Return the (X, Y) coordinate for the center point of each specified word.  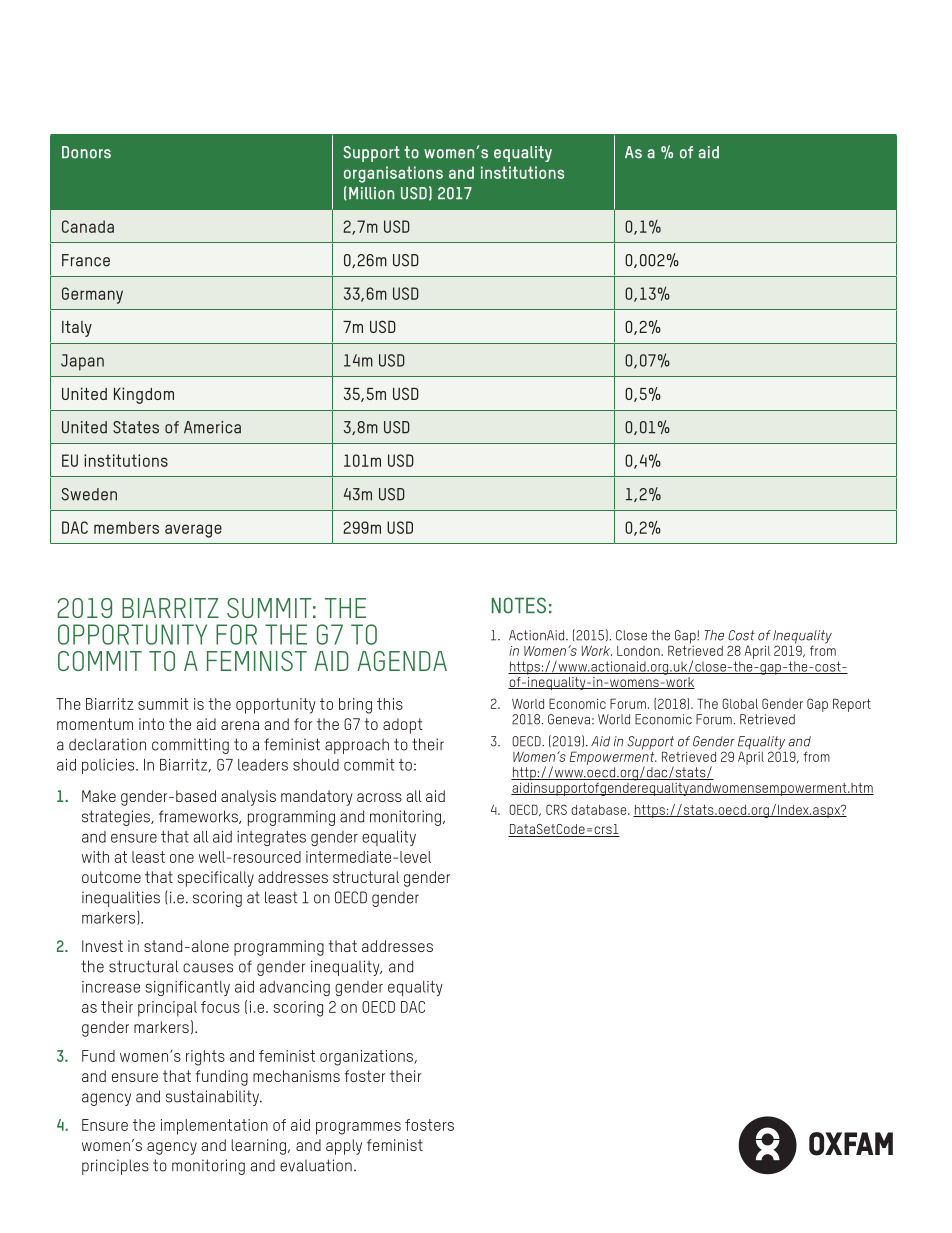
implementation (214, 1127)
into (151, 724)
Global (740, 703)
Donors (86, 152)
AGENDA (402, 661)
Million (371, 193)
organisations (393, 174)
